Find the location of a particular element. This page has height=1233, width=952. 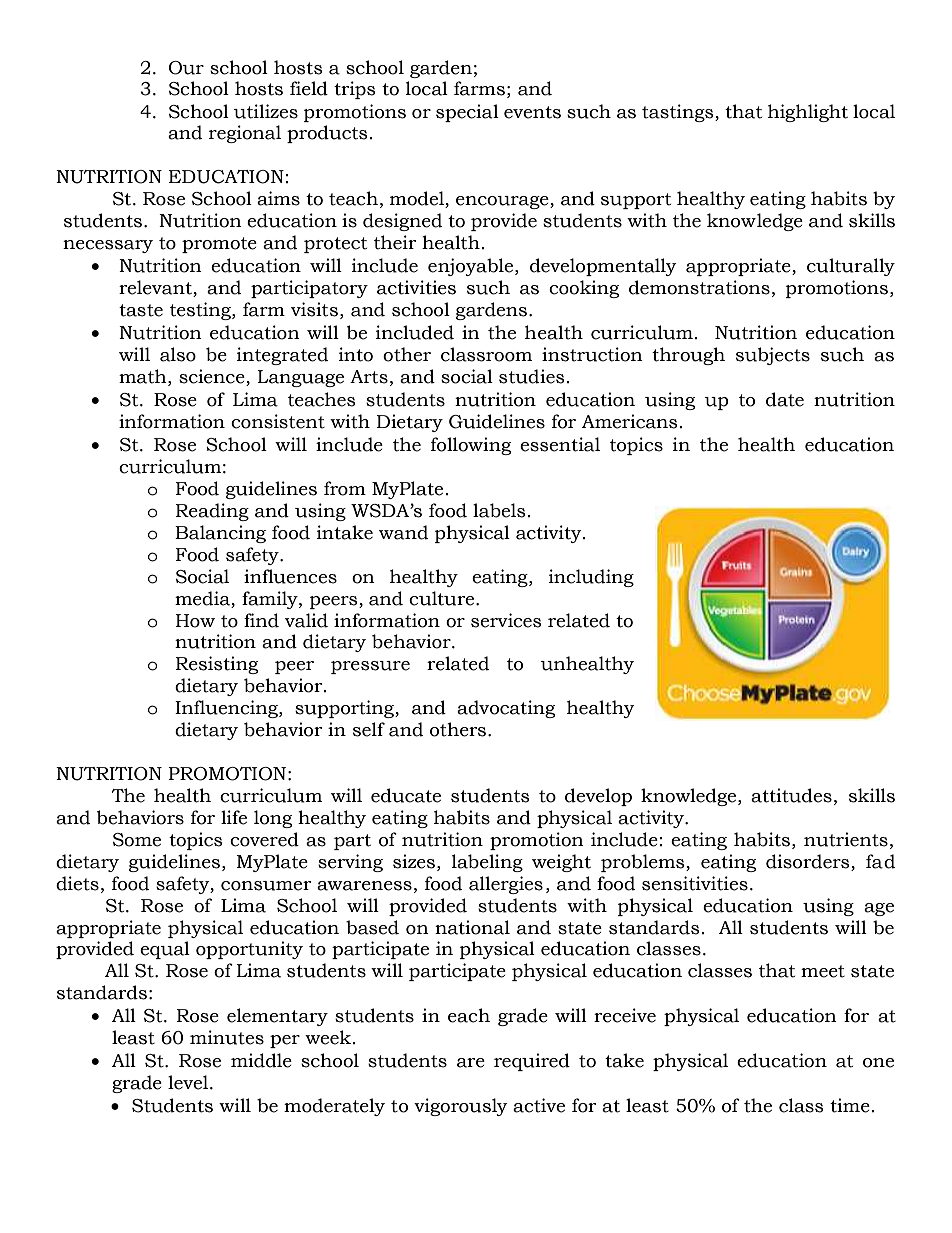

Influencing is located at coordinates (227, 709).
